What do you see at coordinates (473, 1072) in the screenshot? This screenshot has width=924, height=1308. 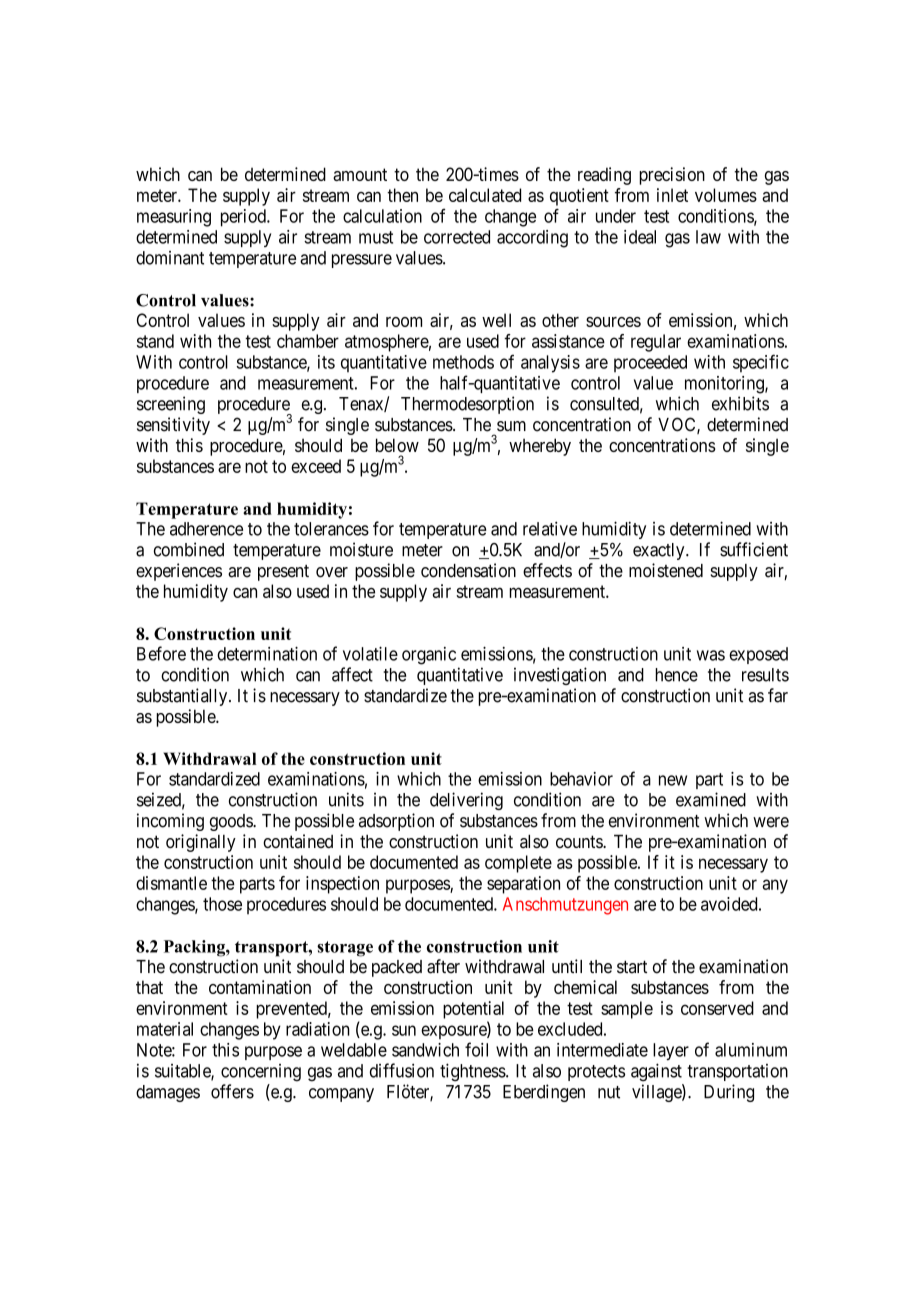 I see `tightness` at bounding box center [473, 1072].
